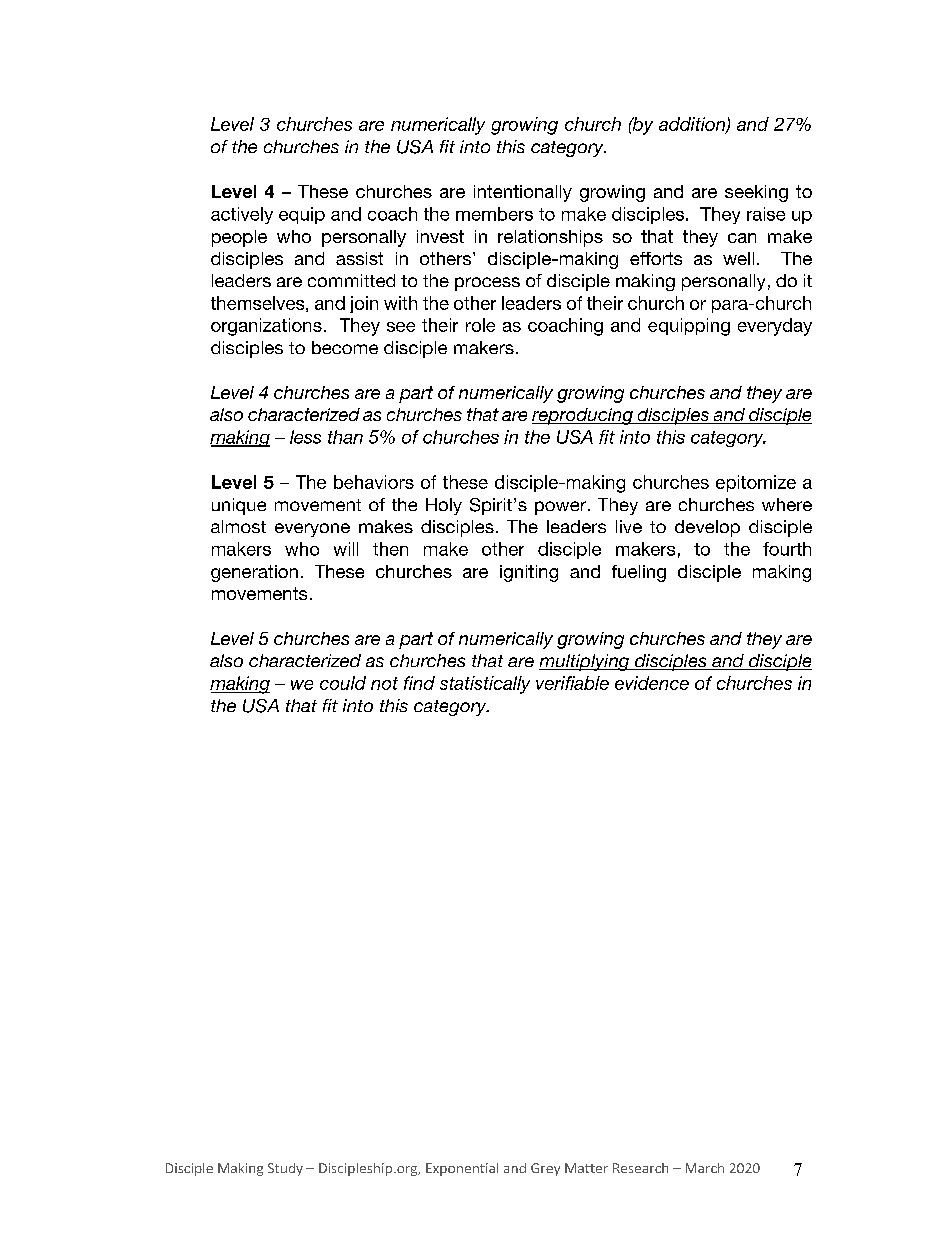 The width and height of the screenshot is (952, 1233). I want to click on evidence, so click(652, 683).
